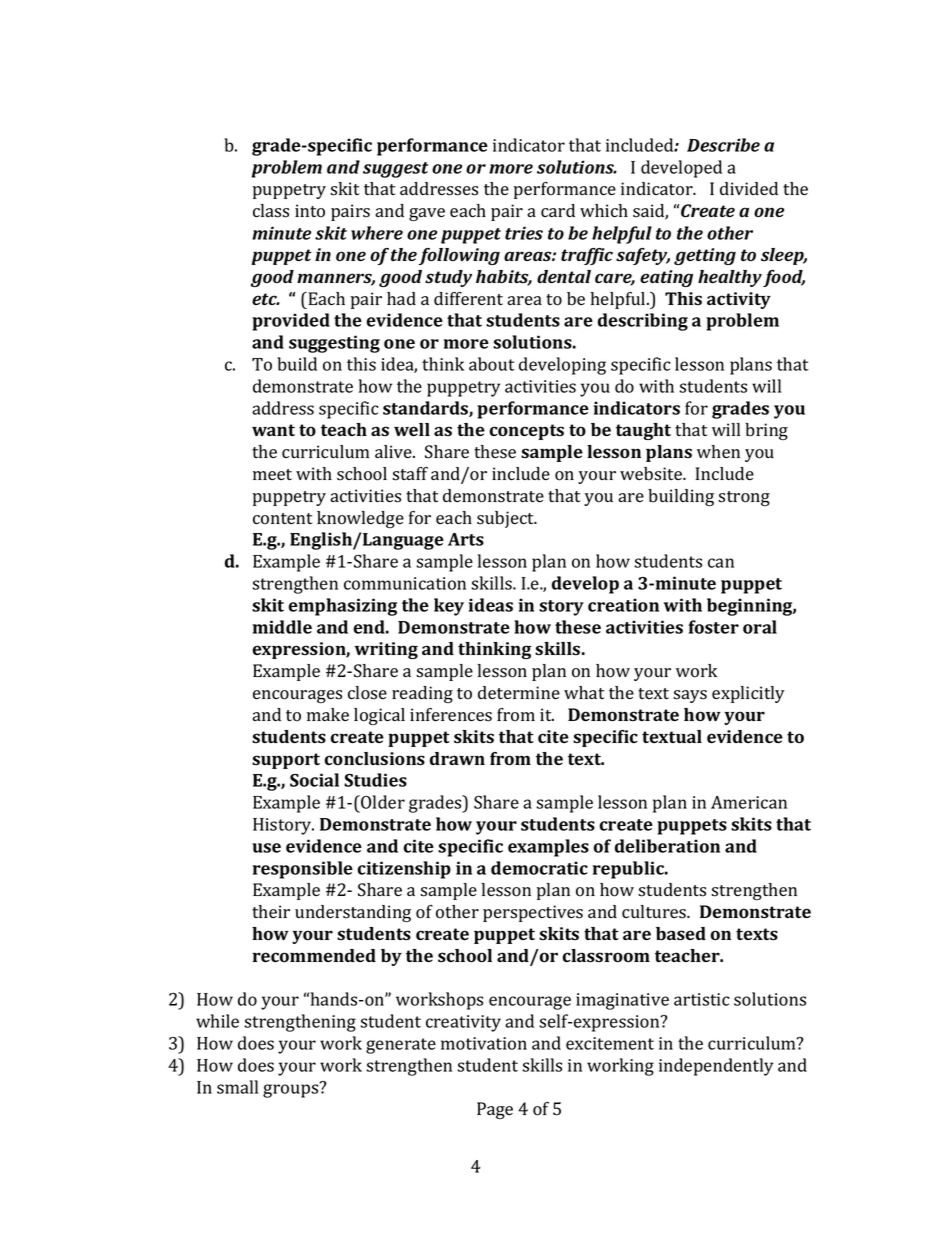 The height and width of the page is (1233, 952). I want to click on Page, so click(495, 1110).
